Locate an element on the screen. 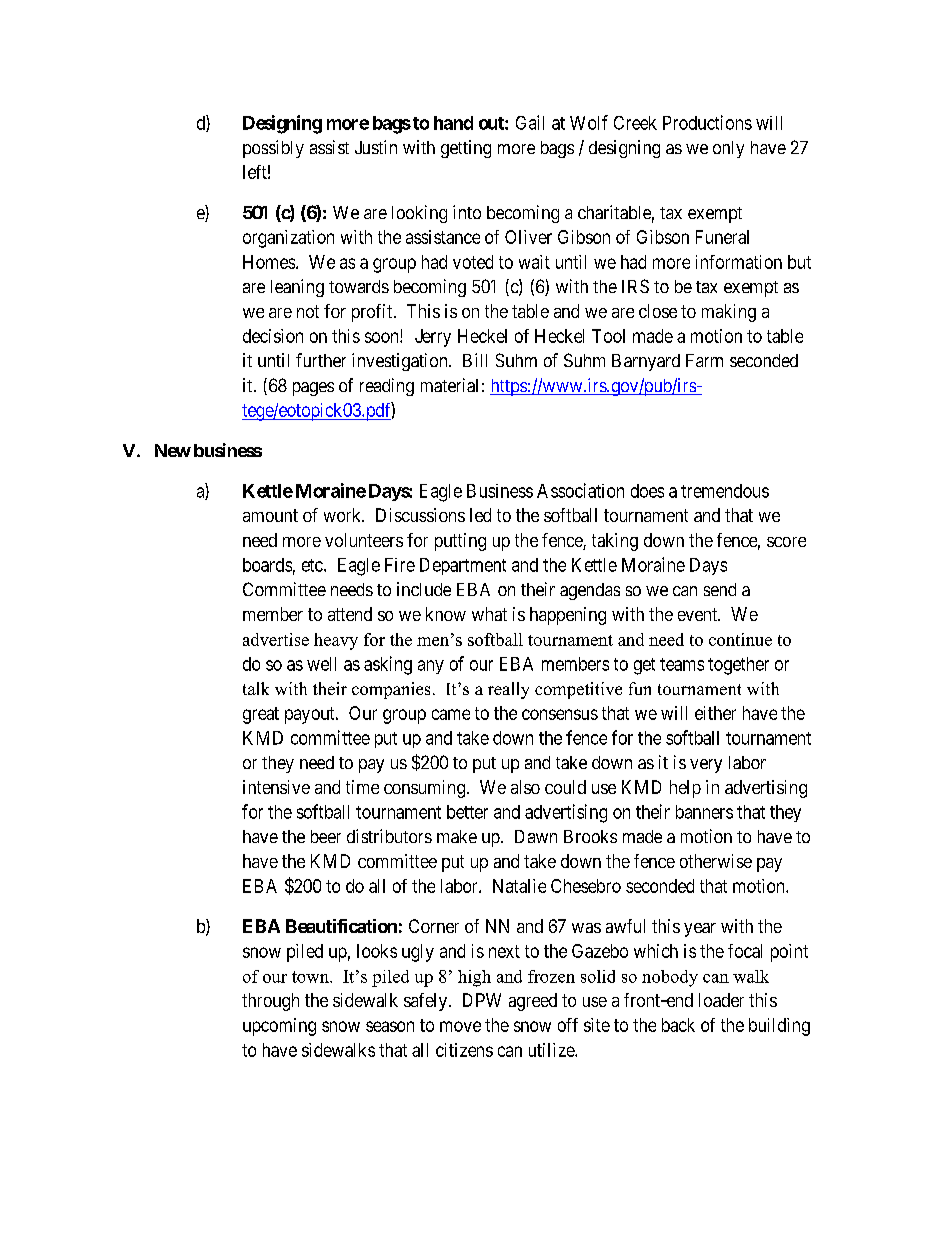 The width and height of the screenshot is (952, 1233). boards is located at coordinates (267, 565).
